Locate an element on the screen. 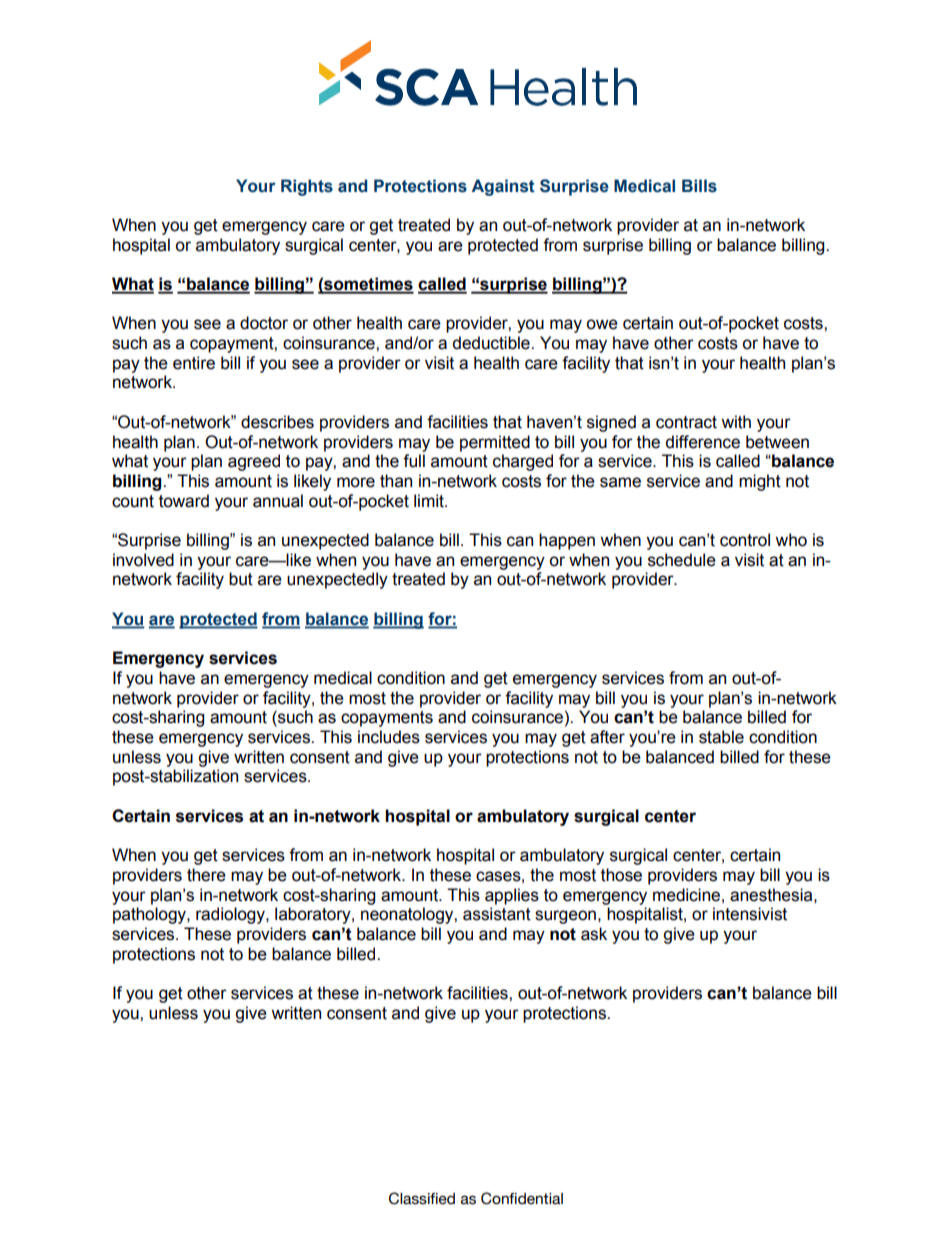  Rights is located at coordinates (307, 187).
